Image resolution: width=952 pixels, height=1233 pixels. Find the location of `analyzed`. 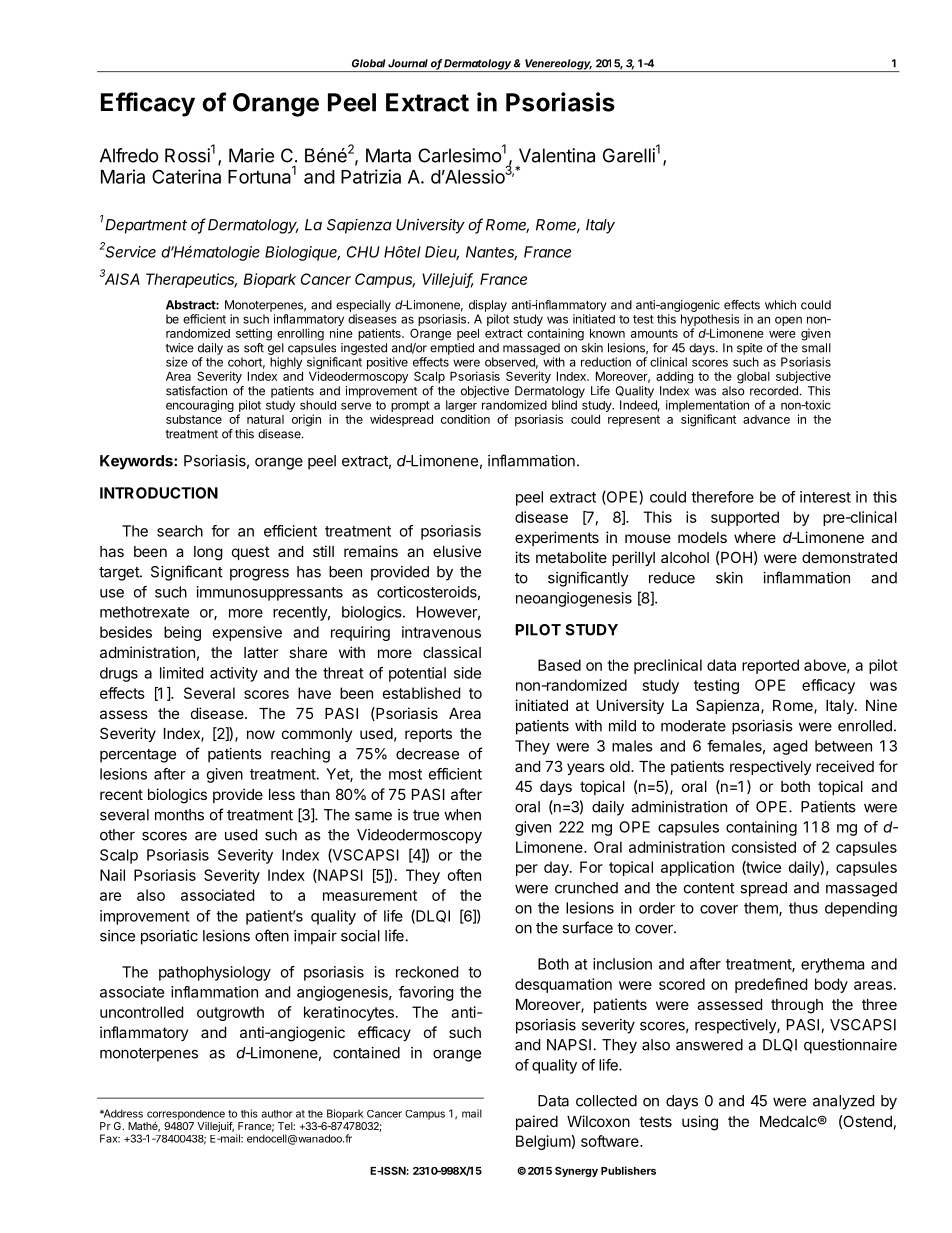

analyzed is located at coordinates (843, 1102).
